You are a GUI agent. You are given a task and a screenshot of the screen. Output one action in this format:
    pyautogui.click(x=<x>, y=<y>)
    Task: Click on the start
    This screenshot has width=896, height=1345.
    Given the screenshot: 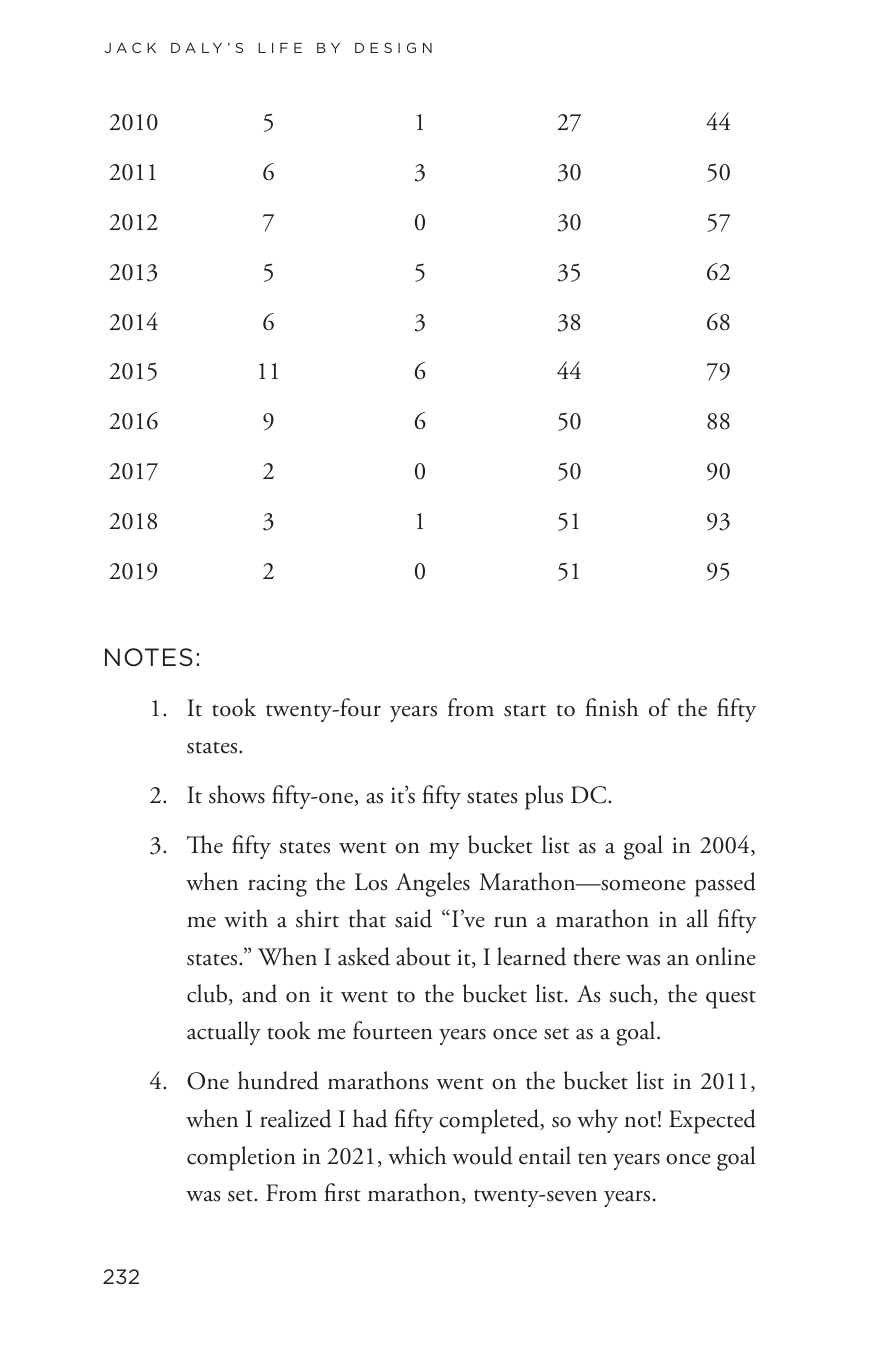 What is the action you would take?
    pyautogui.click(x=525, y=710)
